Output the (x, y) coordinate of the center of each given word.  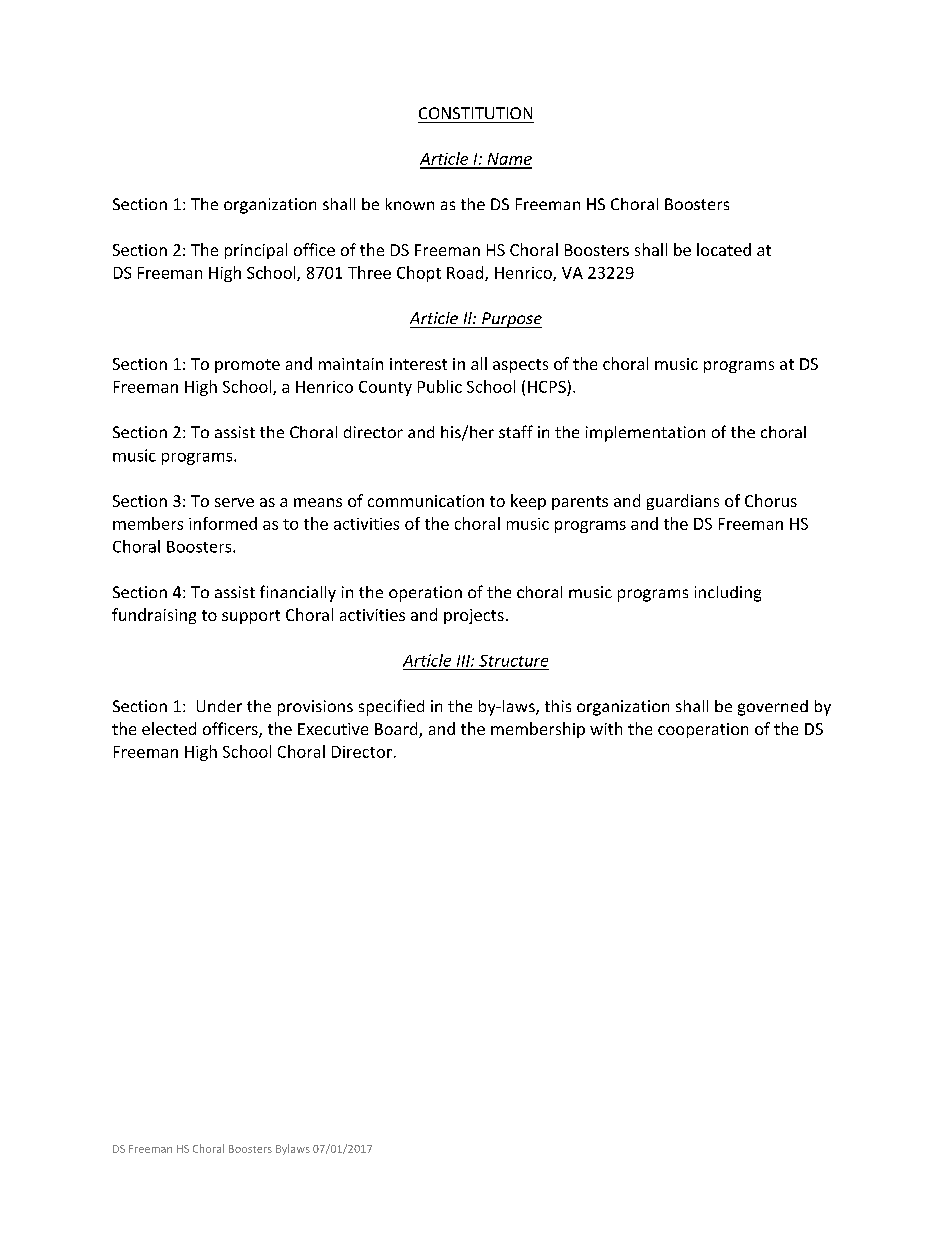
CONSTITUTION (475, 113)
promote (247, 366)
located (724, 249)
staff (516, 431)
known (410, 204)
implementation (645, 434)
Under (219, 706)
